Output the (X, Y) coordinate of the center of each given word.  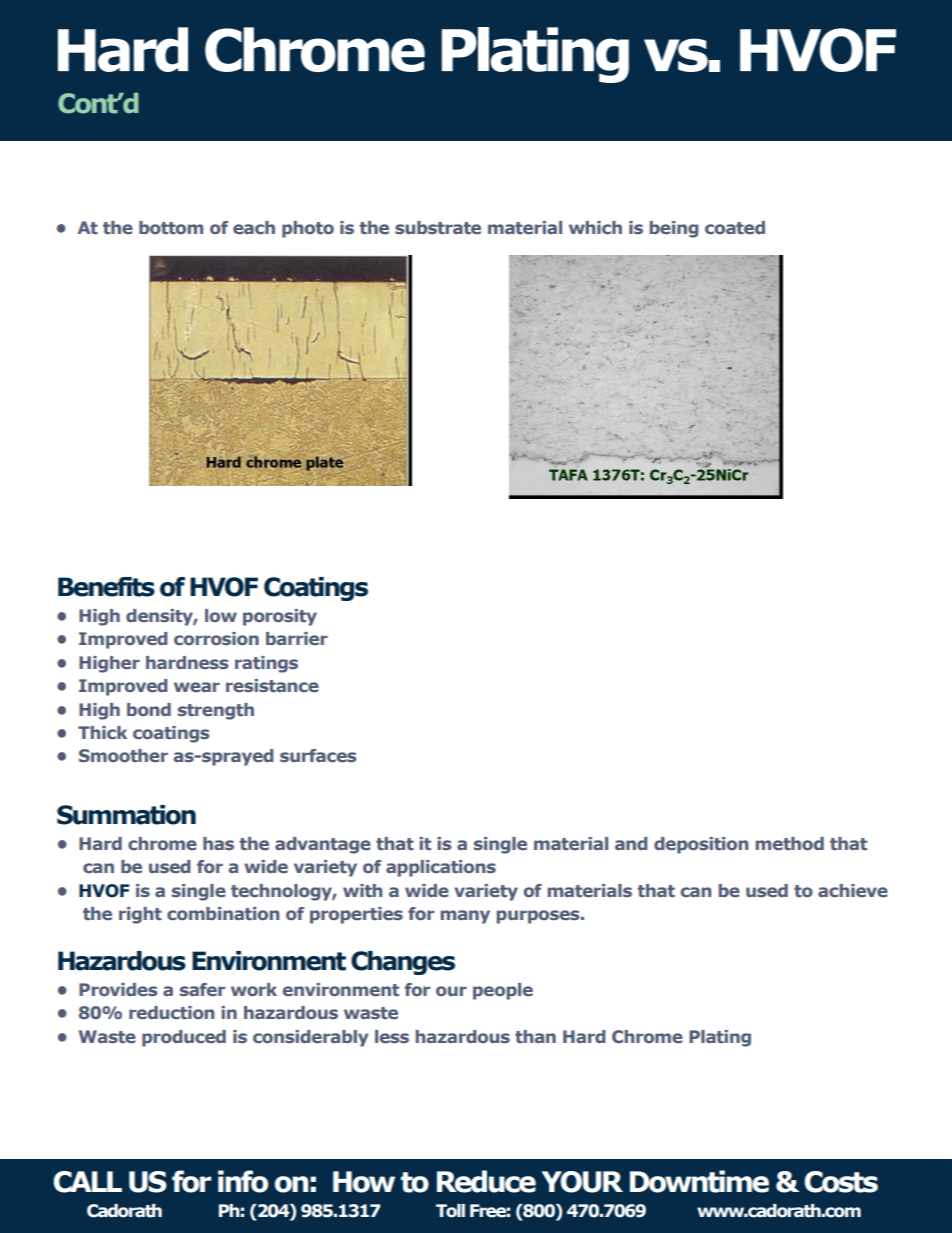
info (243, 1181)
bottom (171, 227)
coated (735, 227)
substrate (438, 227)
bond (149, 709)
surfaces (318, 755)
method (790, 843)
